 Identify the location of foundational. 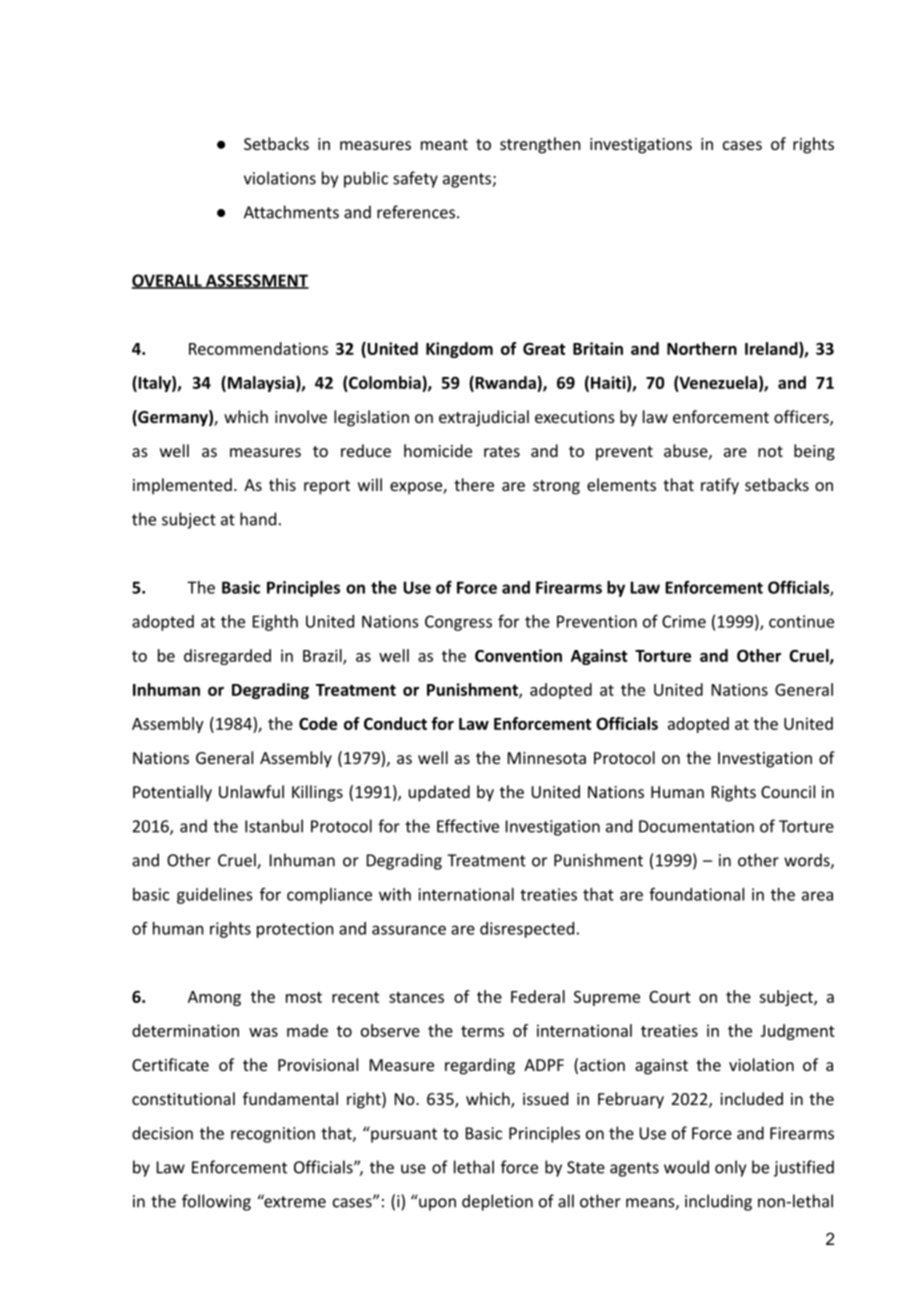
(696, 894).
